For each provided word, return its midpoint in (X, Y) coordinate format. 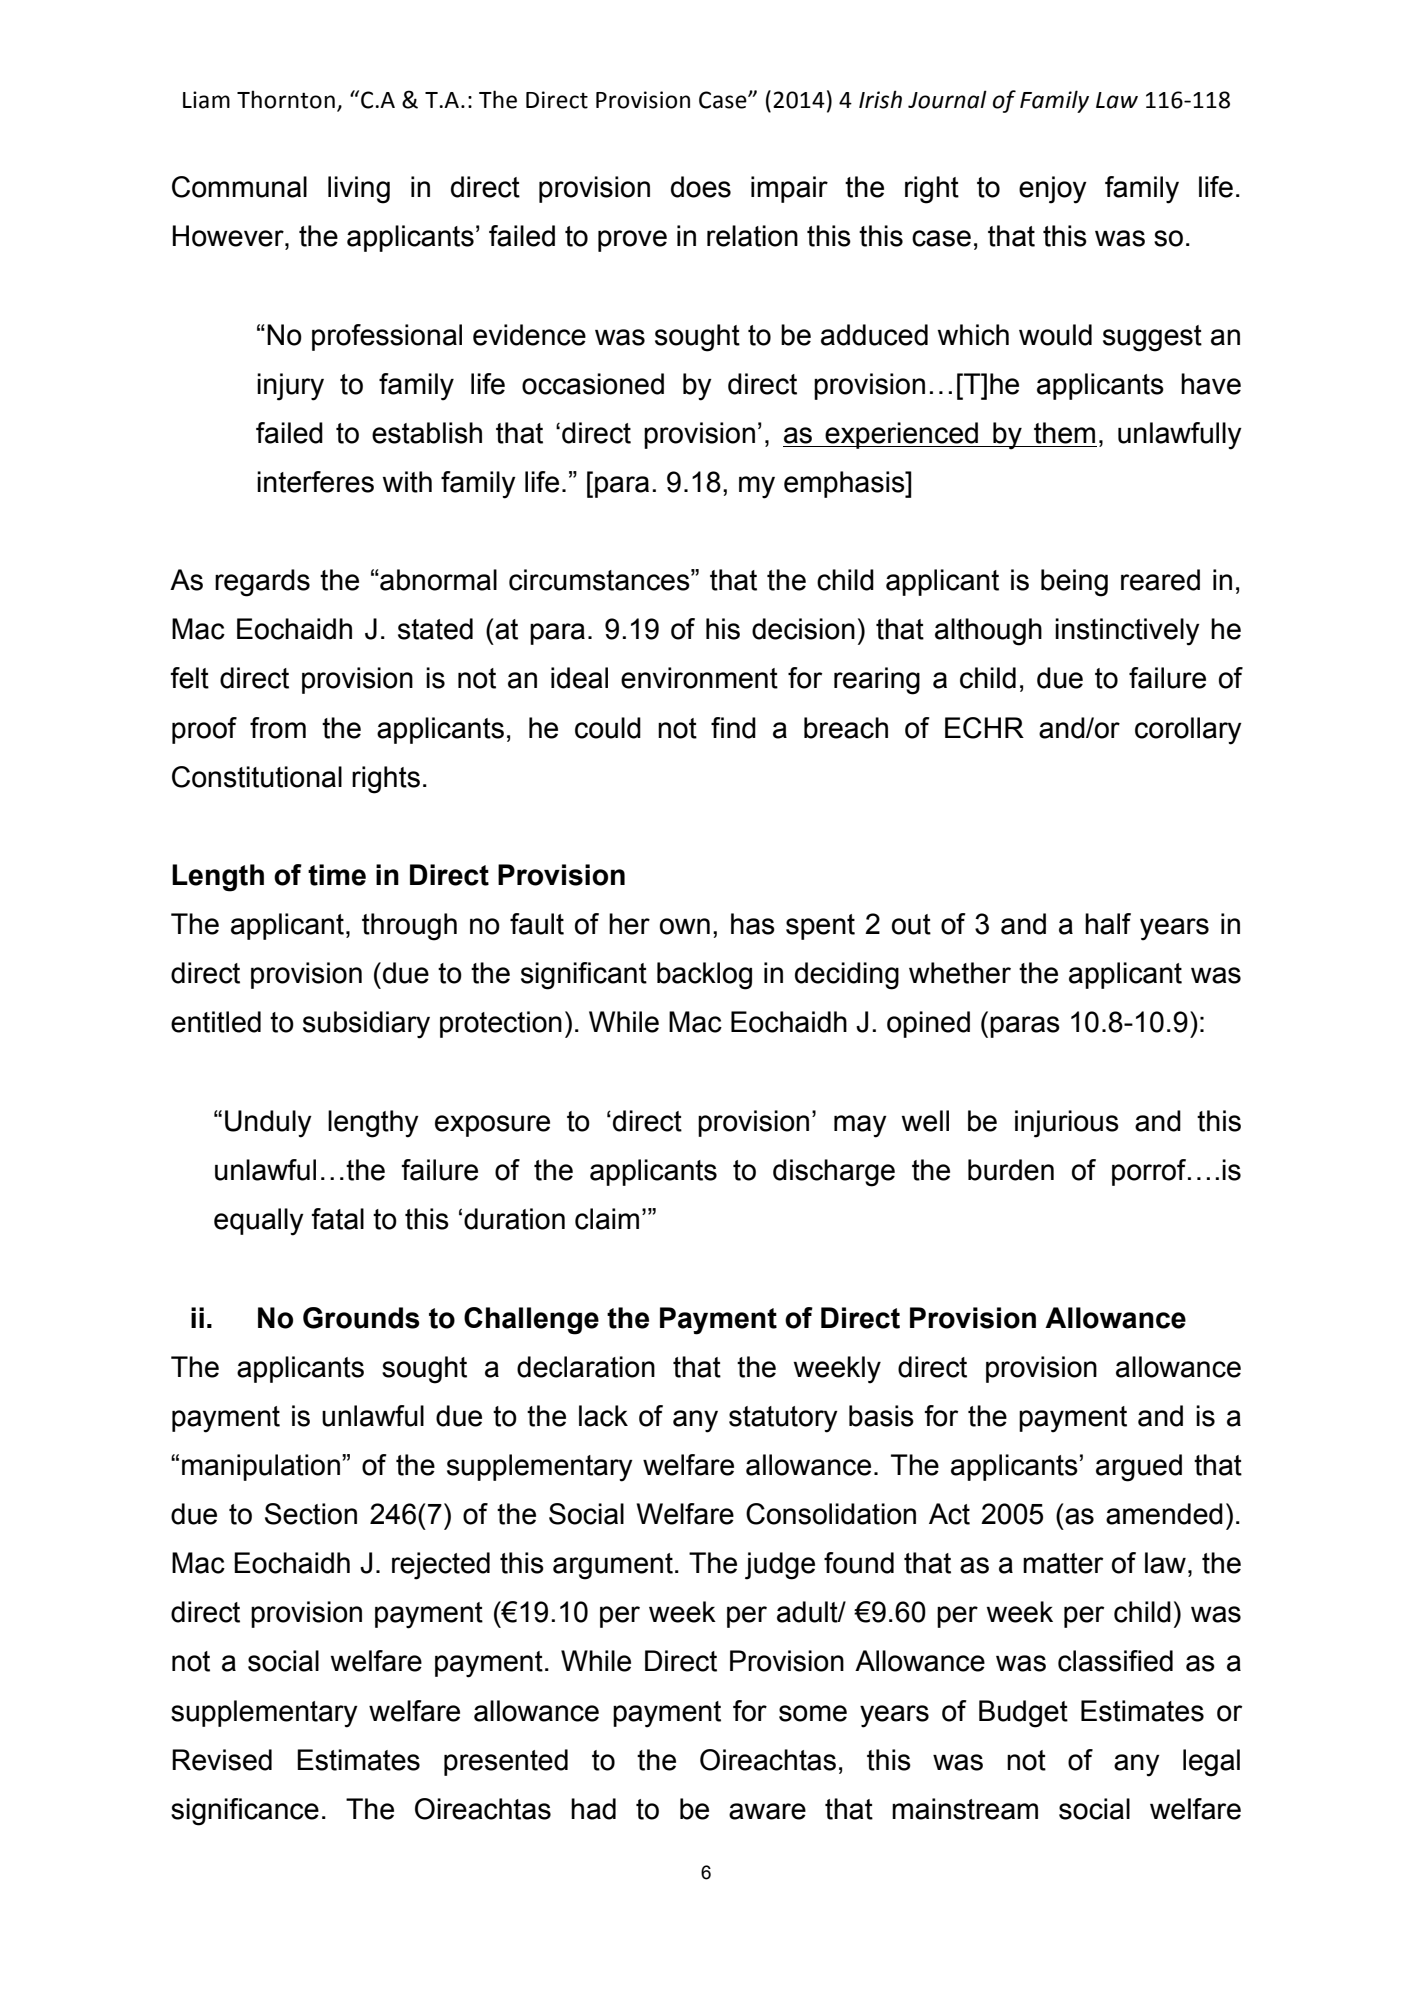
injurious (1067, 1124)
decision (803, 629)
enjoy (1053, 190)
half (1108, 924)
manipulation (261, 1467)
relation (752, 236)
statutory (783, 1419)
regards (262, 583)
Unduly (268, 1124)
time (337, 875)
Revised (222, 1760)
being (1074, 583)
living (359, 190)
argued (1139, 1468)
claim (607, 1219)
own (685, 926)
